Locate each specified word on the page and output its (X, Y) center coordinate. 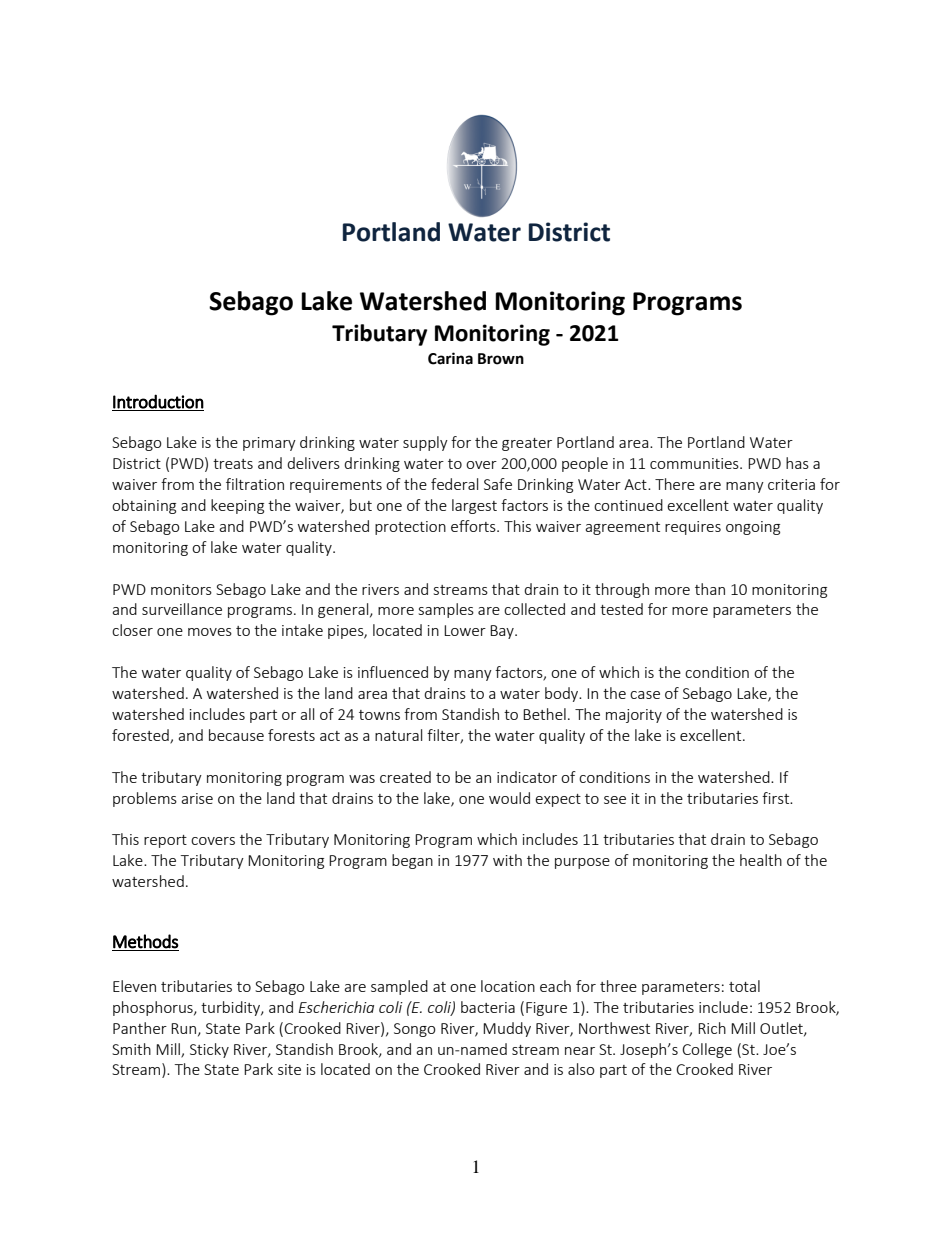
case (645, 695)
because (236, 735)
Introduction (158, 402)
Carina (450, 358)
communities (695, 463)
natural (398, 735)
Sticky (209, 1050)
